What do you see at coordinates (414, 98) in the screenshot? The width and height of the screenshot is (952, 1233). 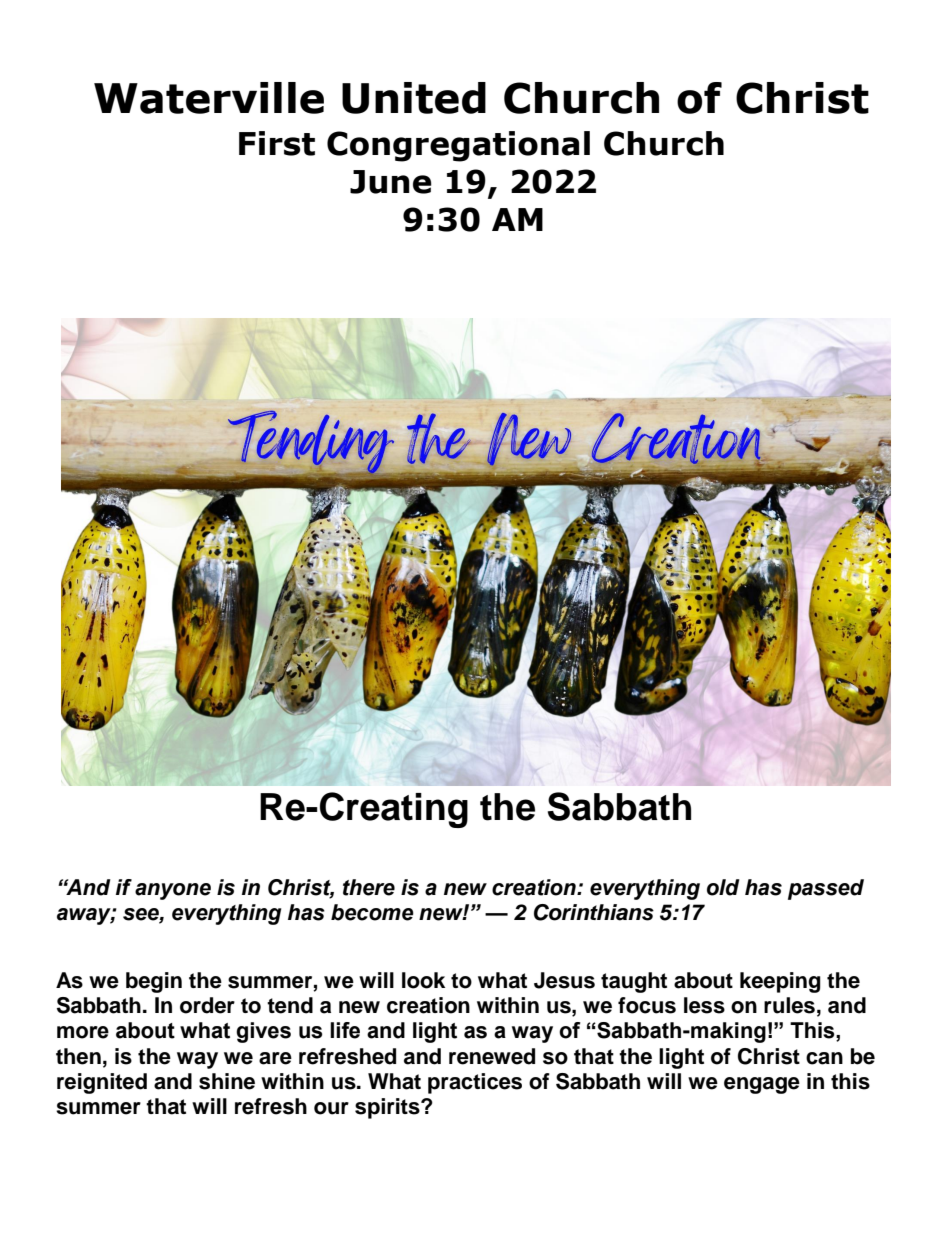 I see `United` at bounding box center [414, 98].
